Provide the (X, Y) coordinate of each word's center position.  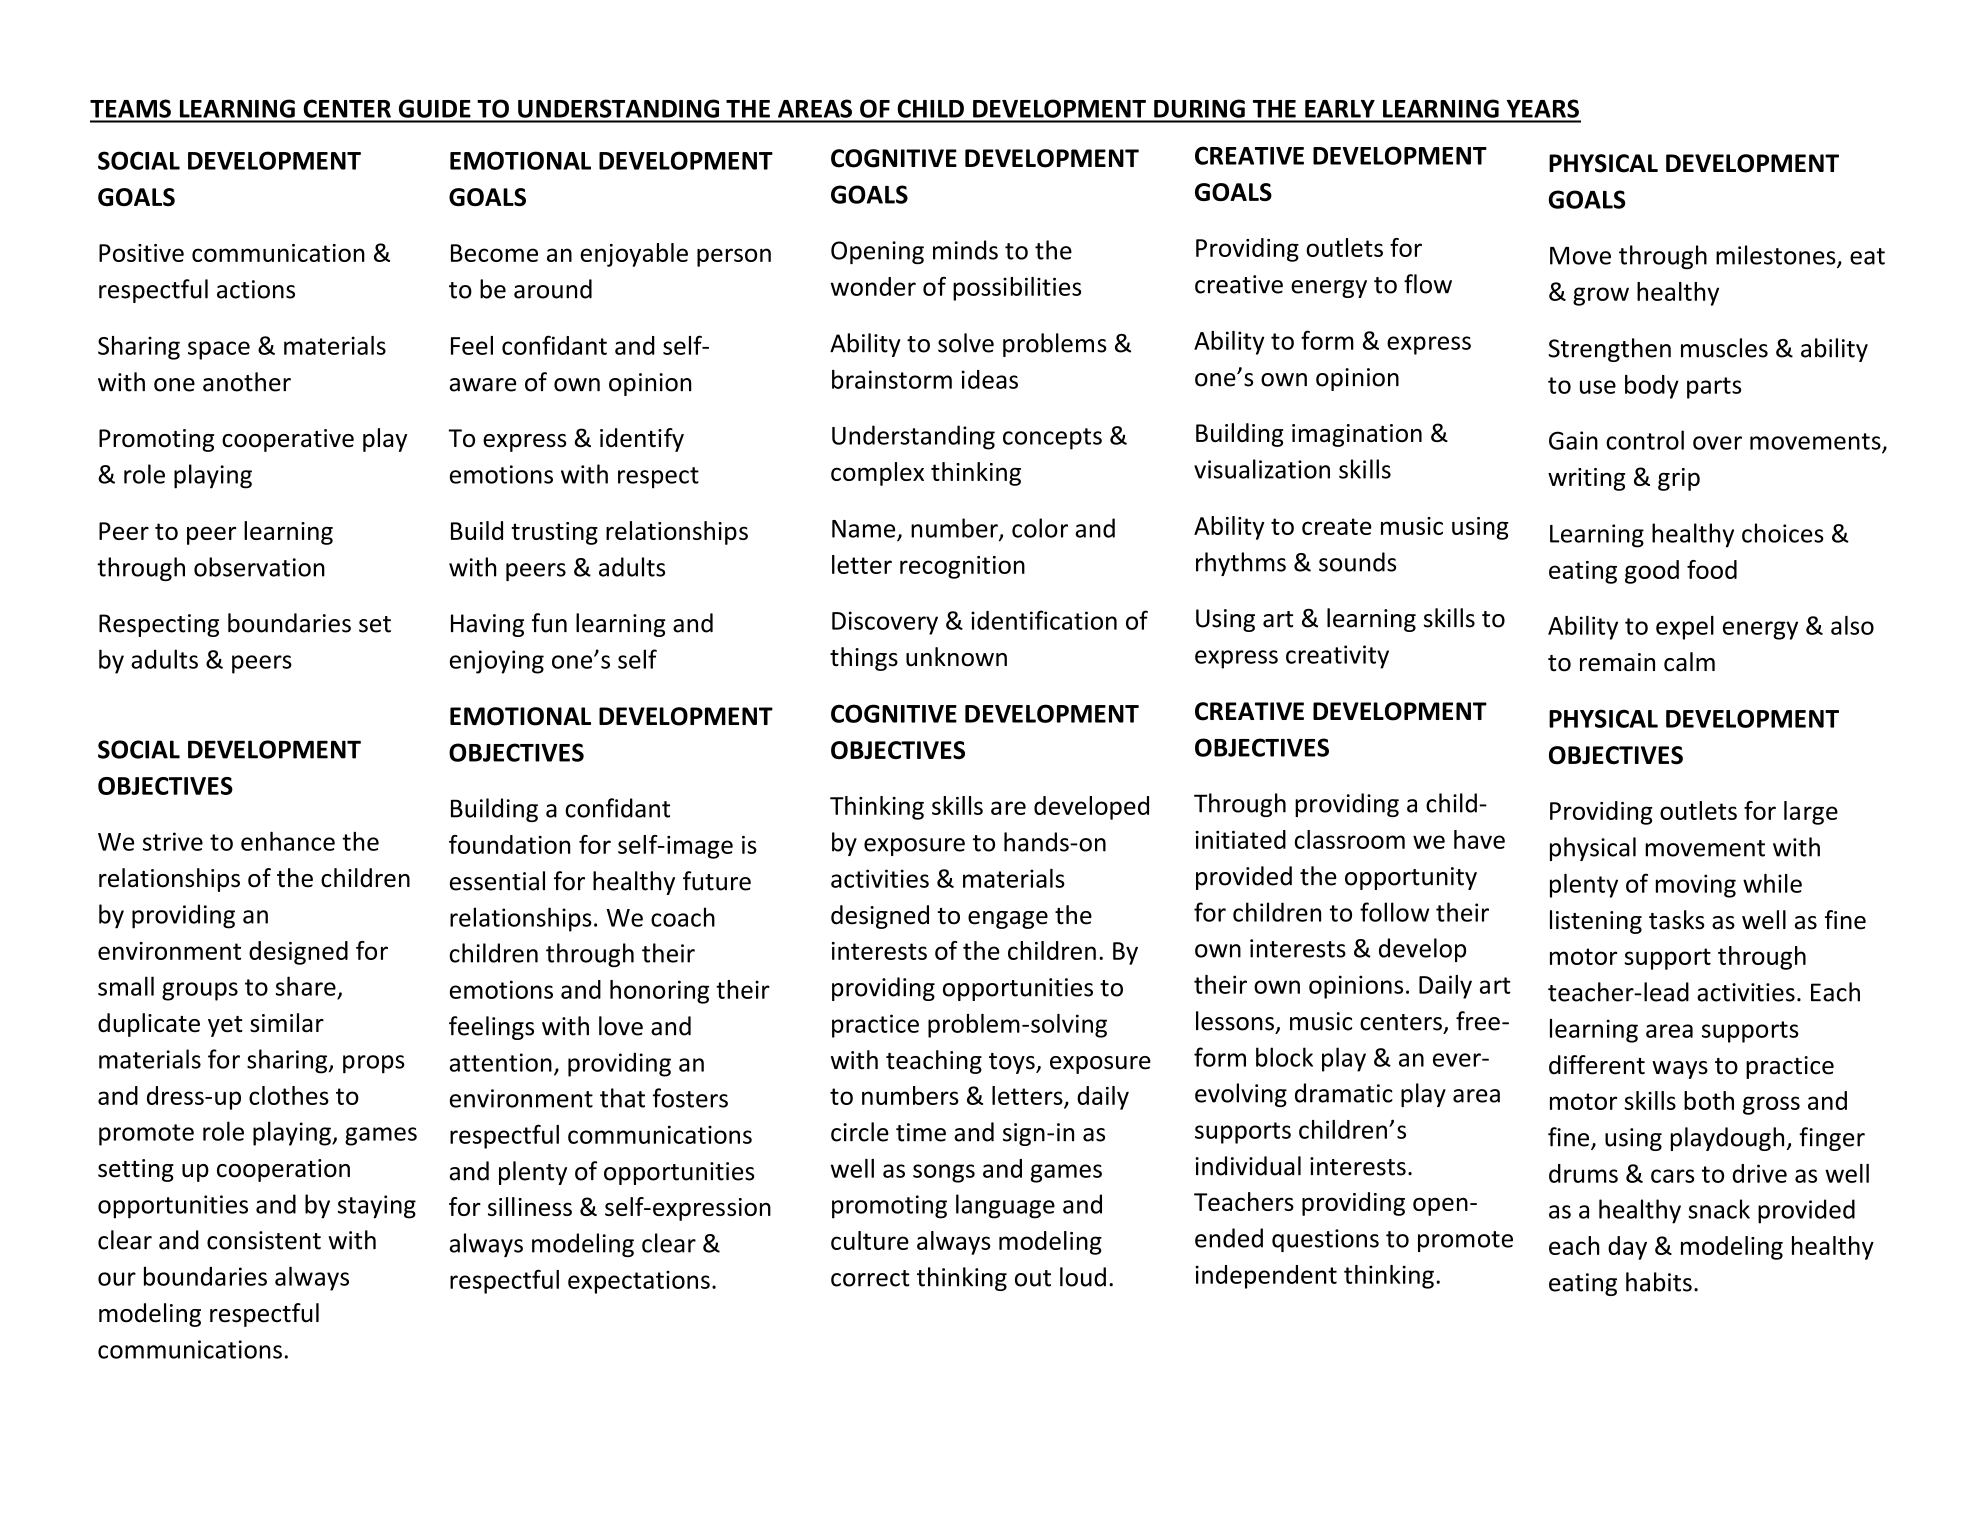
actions (256, 289)
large (1811, 813)
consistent (264, 1240)
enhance (288, 841)
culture (870, 1240)
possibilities (1017, 289)
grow (1601, 296)
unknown (956, 657)
